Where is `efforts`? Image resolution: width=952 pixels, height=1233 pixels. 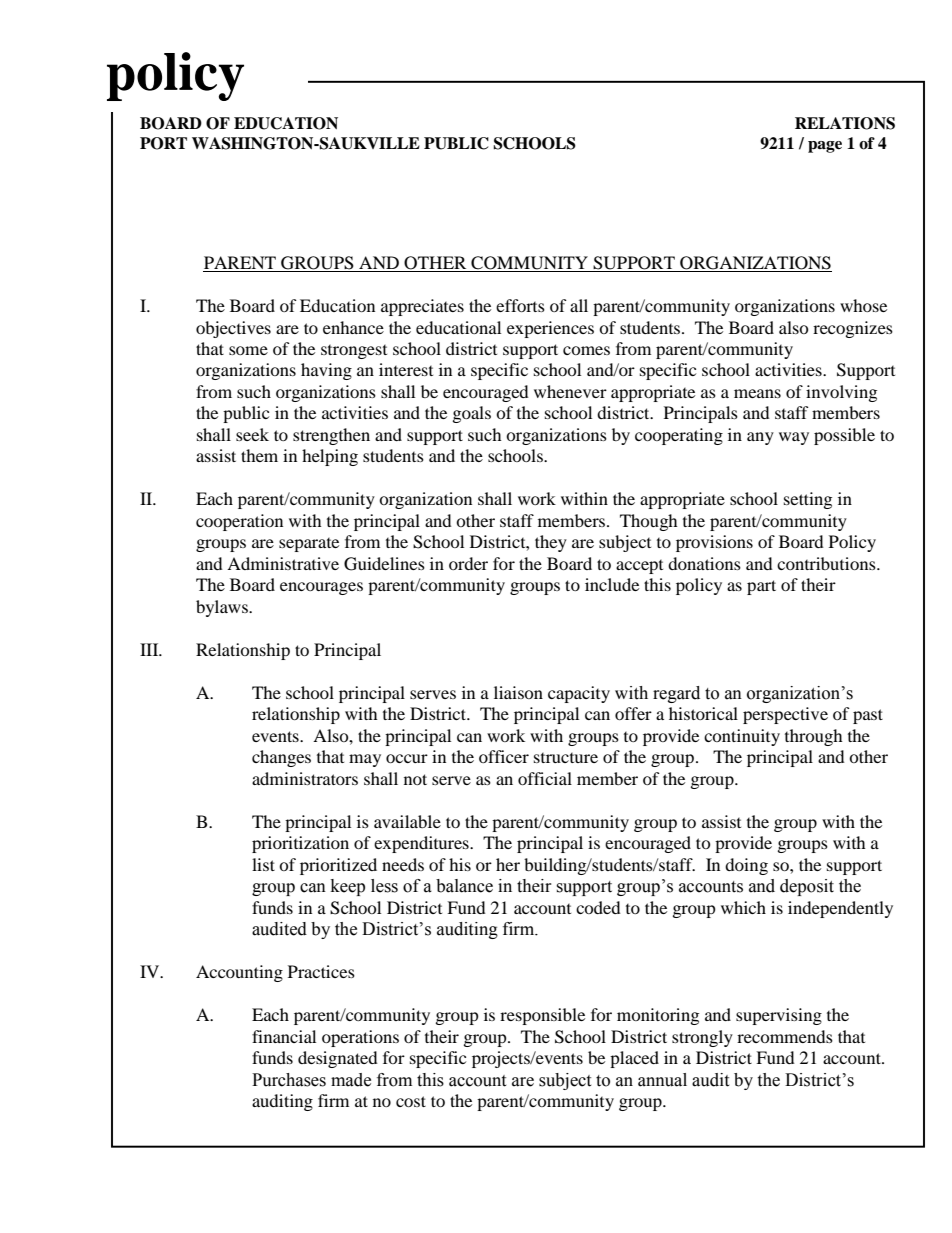
efforts is located at coordinates (520, 305).
